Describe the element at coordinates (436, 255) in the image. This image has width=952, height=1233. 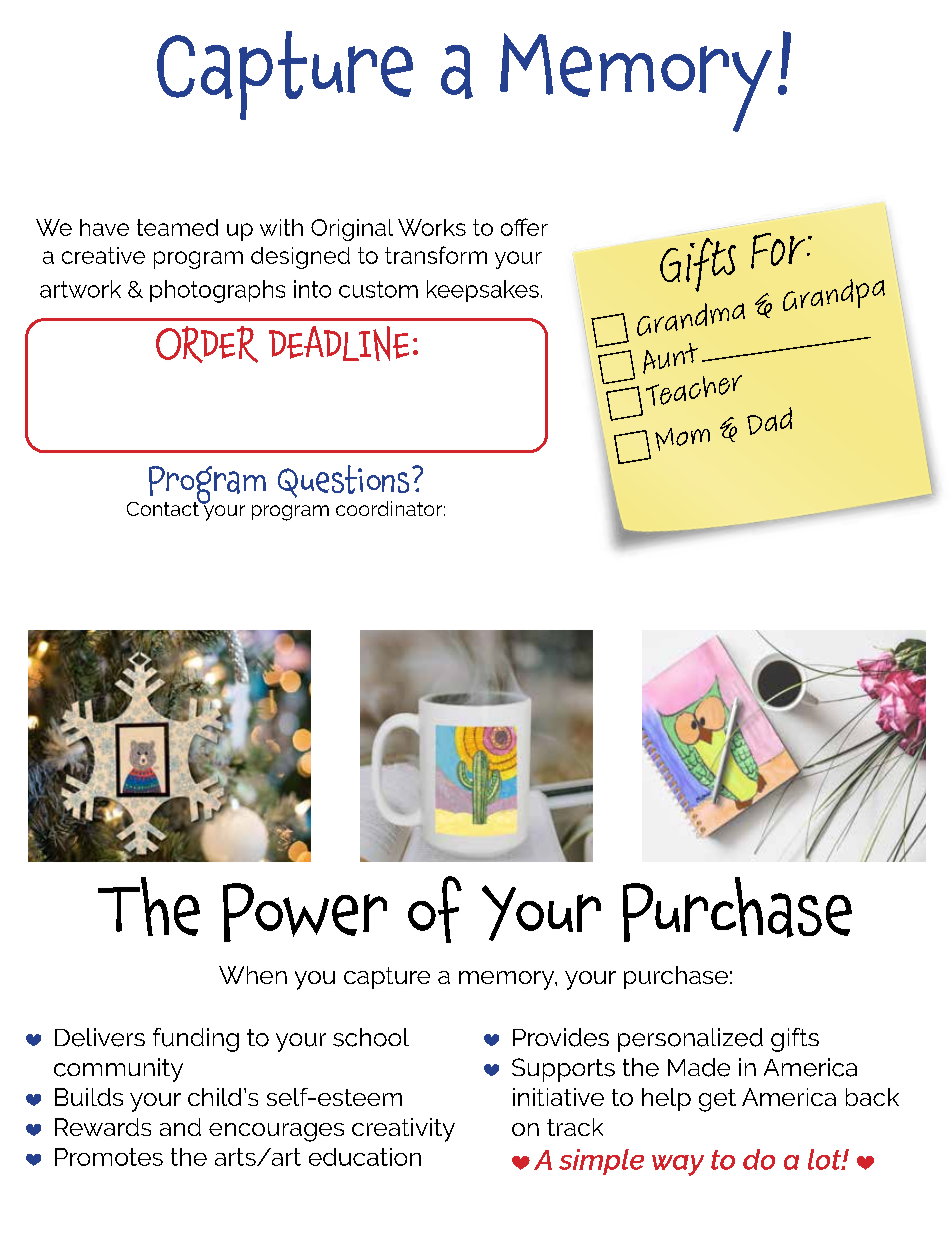
I see `transform` at that location.
